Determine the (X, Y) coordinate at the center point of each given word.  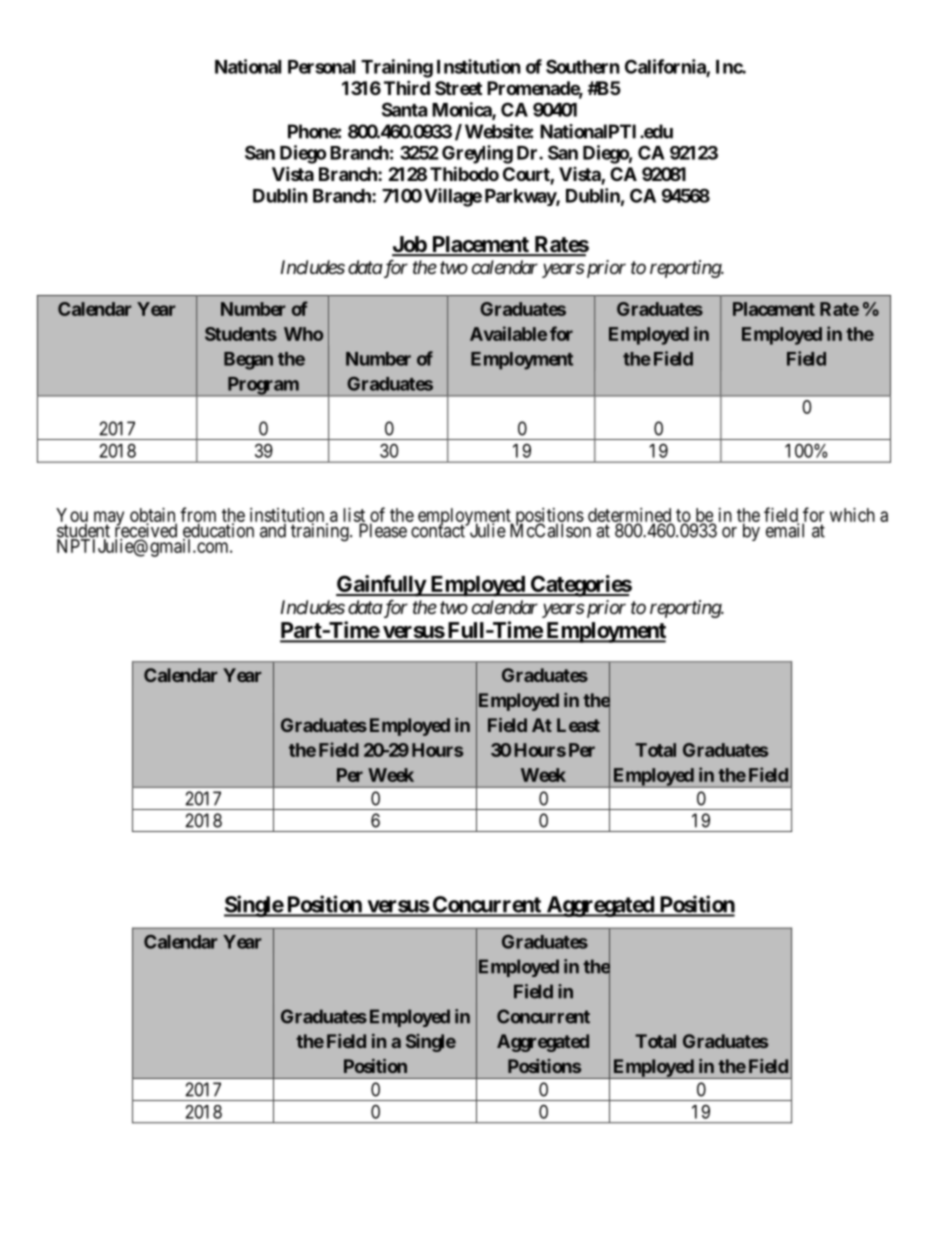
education (218, 531)
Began (248, 361)
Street (458, 88)
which (852, 515)
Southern (583, 66)
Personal (321, 67)
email (785, 530)
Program (262, 386)
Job (410, 245)
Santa (404, 109)
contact (439, 531)
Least (578, 725)
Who (303, 334)
